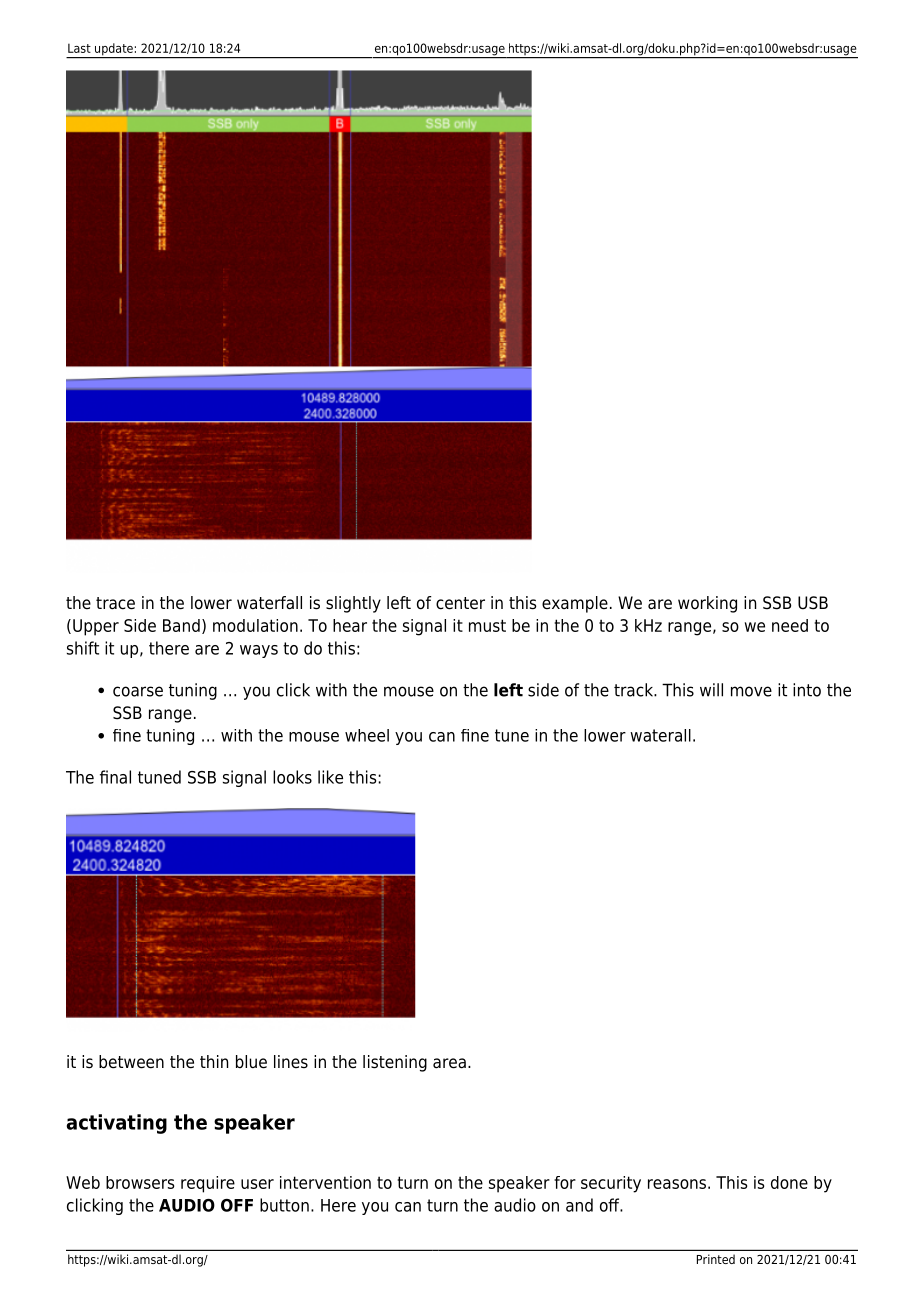 The height and width of the screenshot is (1308, 924). I want to click on Last, so click(79, 48).
